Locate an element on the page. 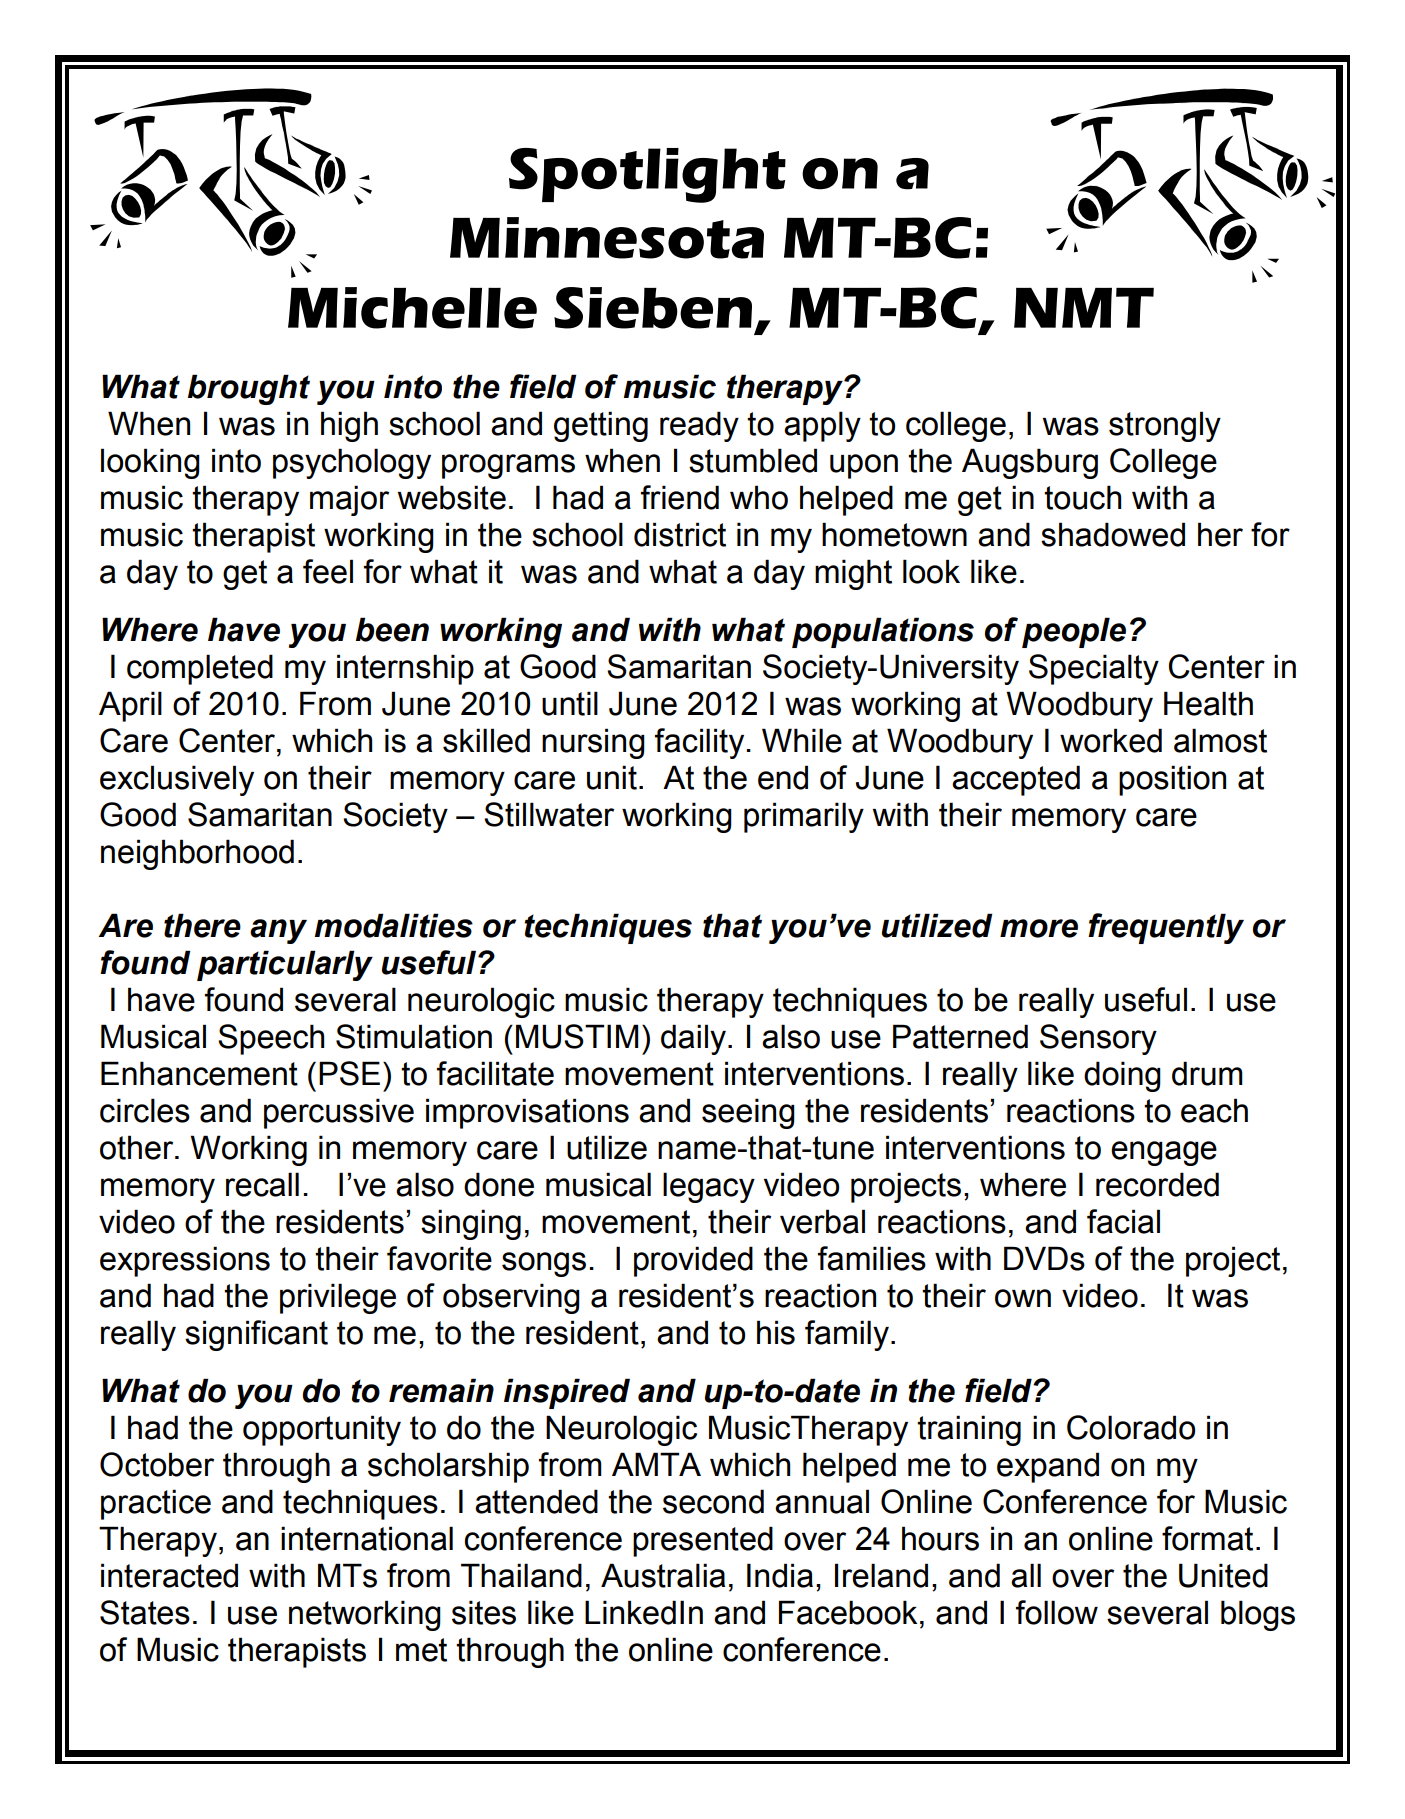  completed is located at coordinates (200, 669).
